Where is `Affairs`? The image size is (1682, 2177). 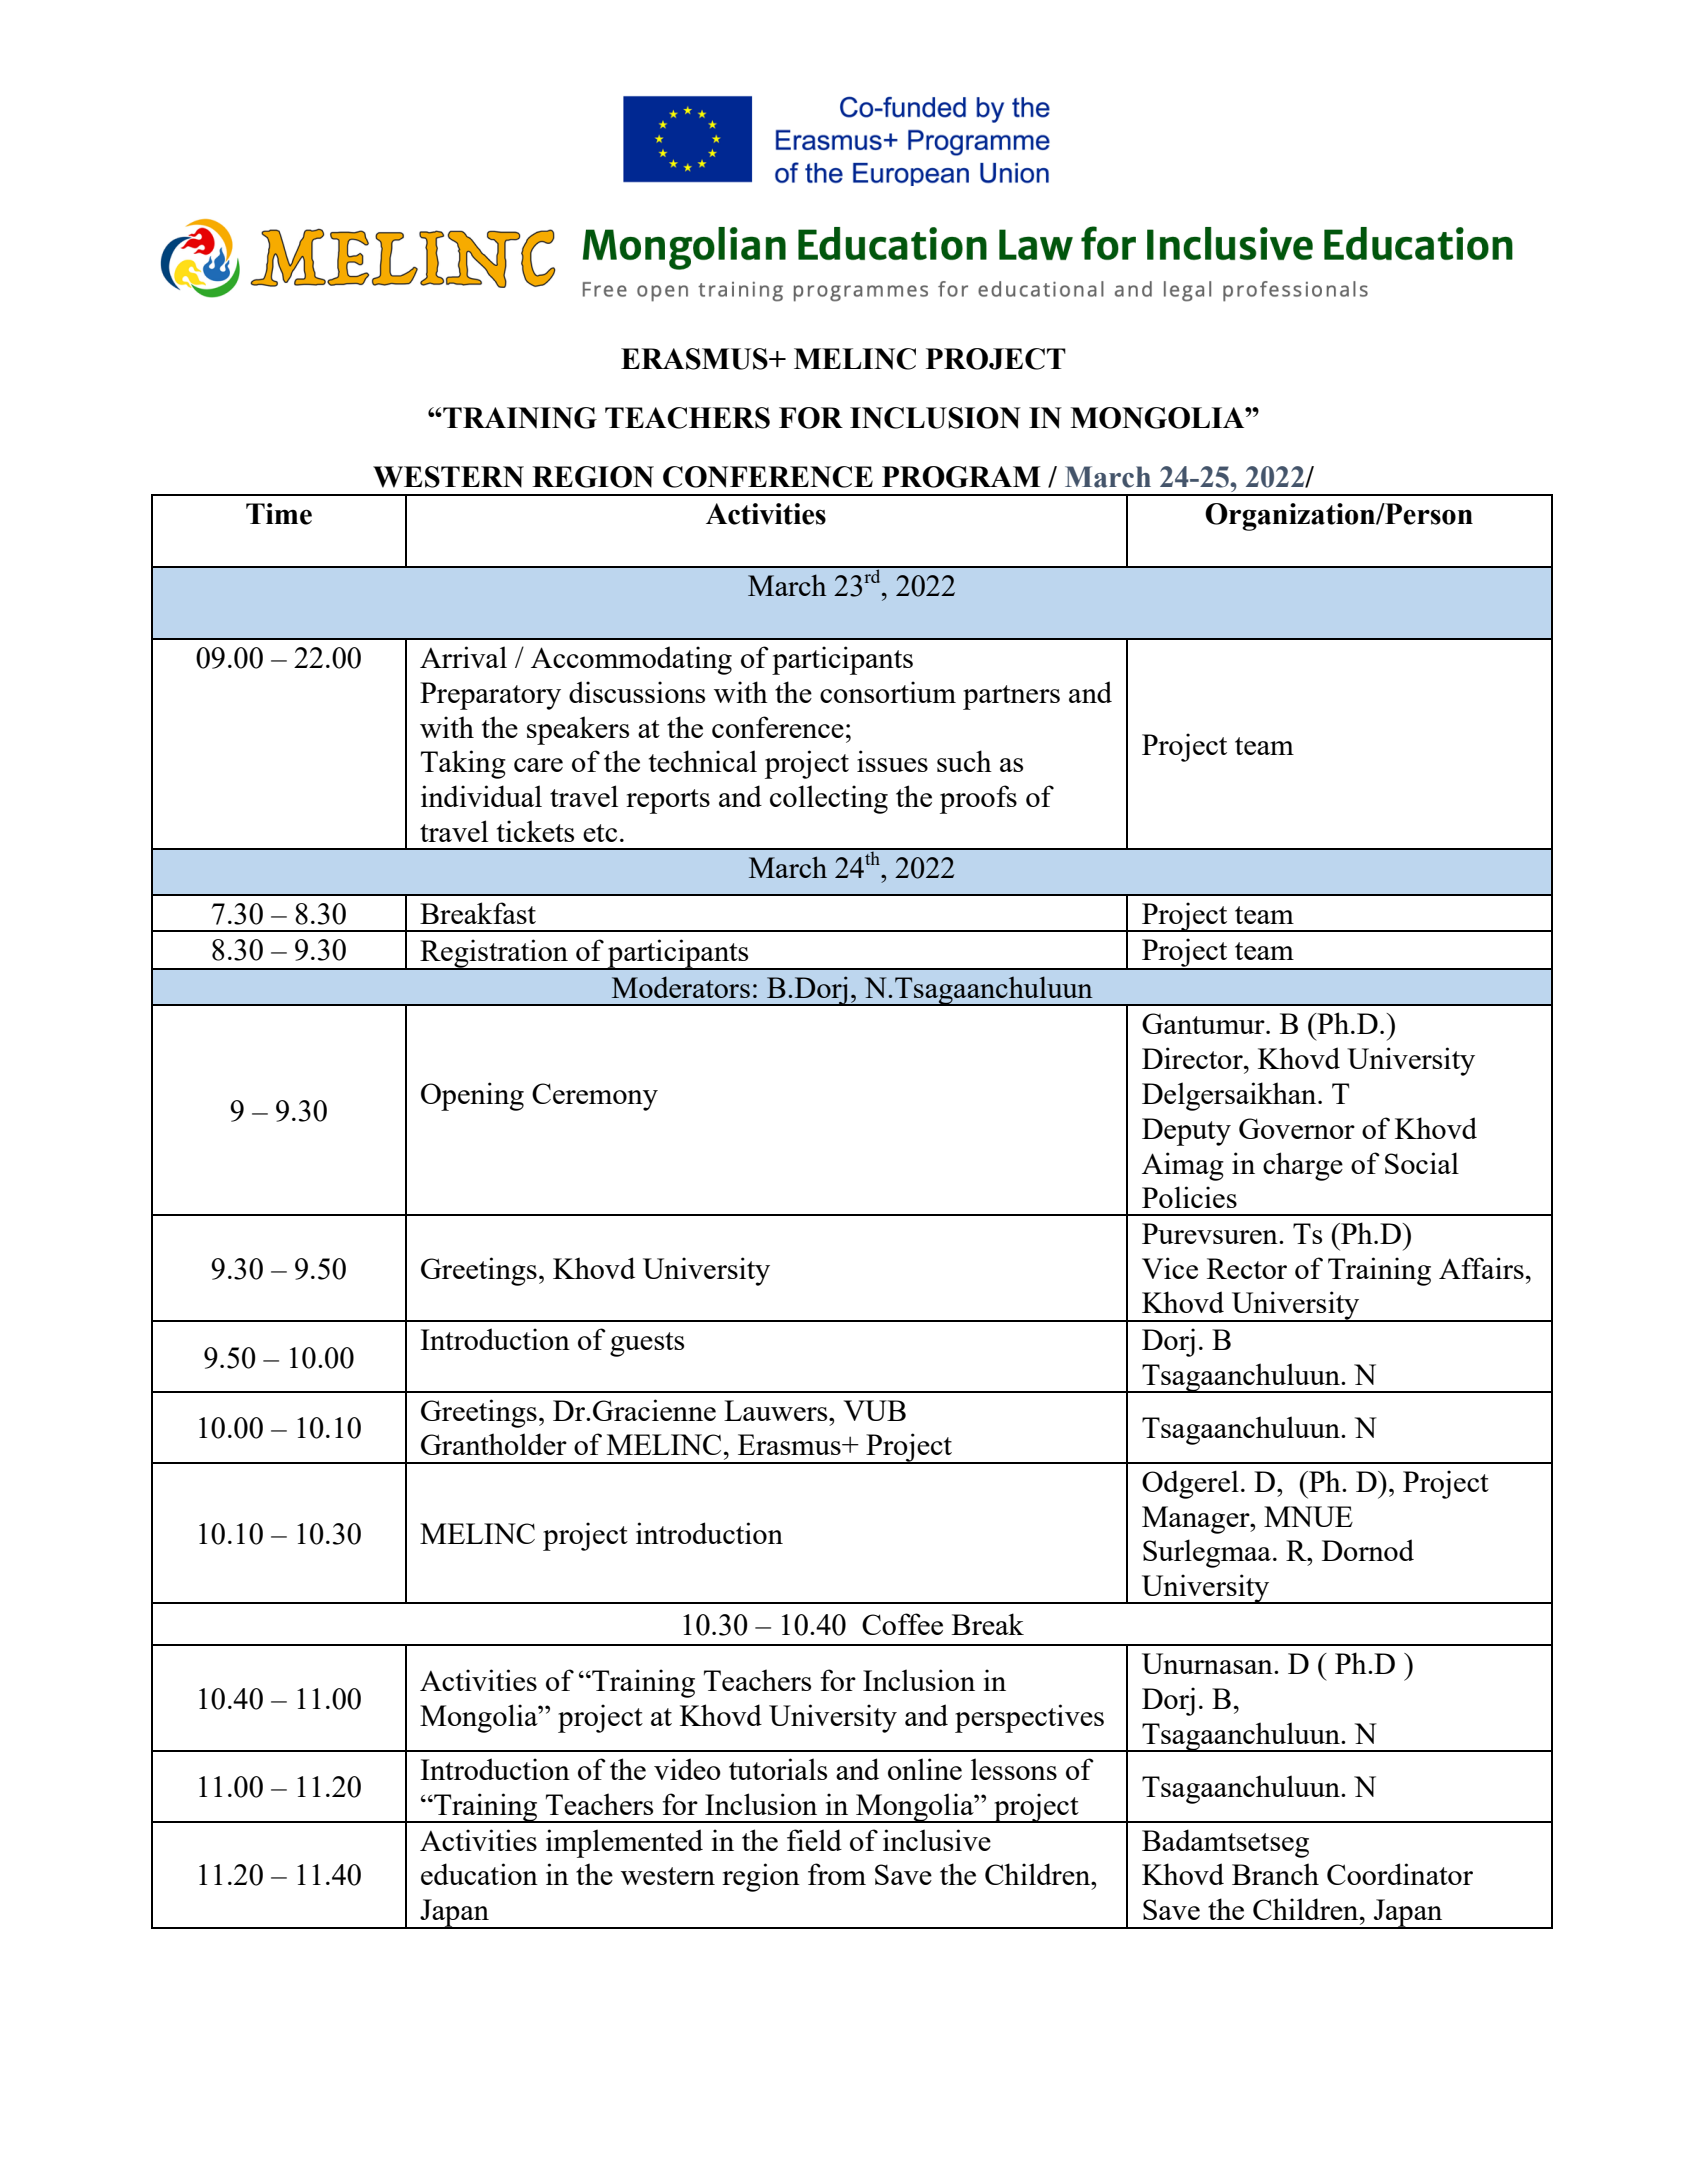
Affairs is located at coordinates (1481, 1268).
